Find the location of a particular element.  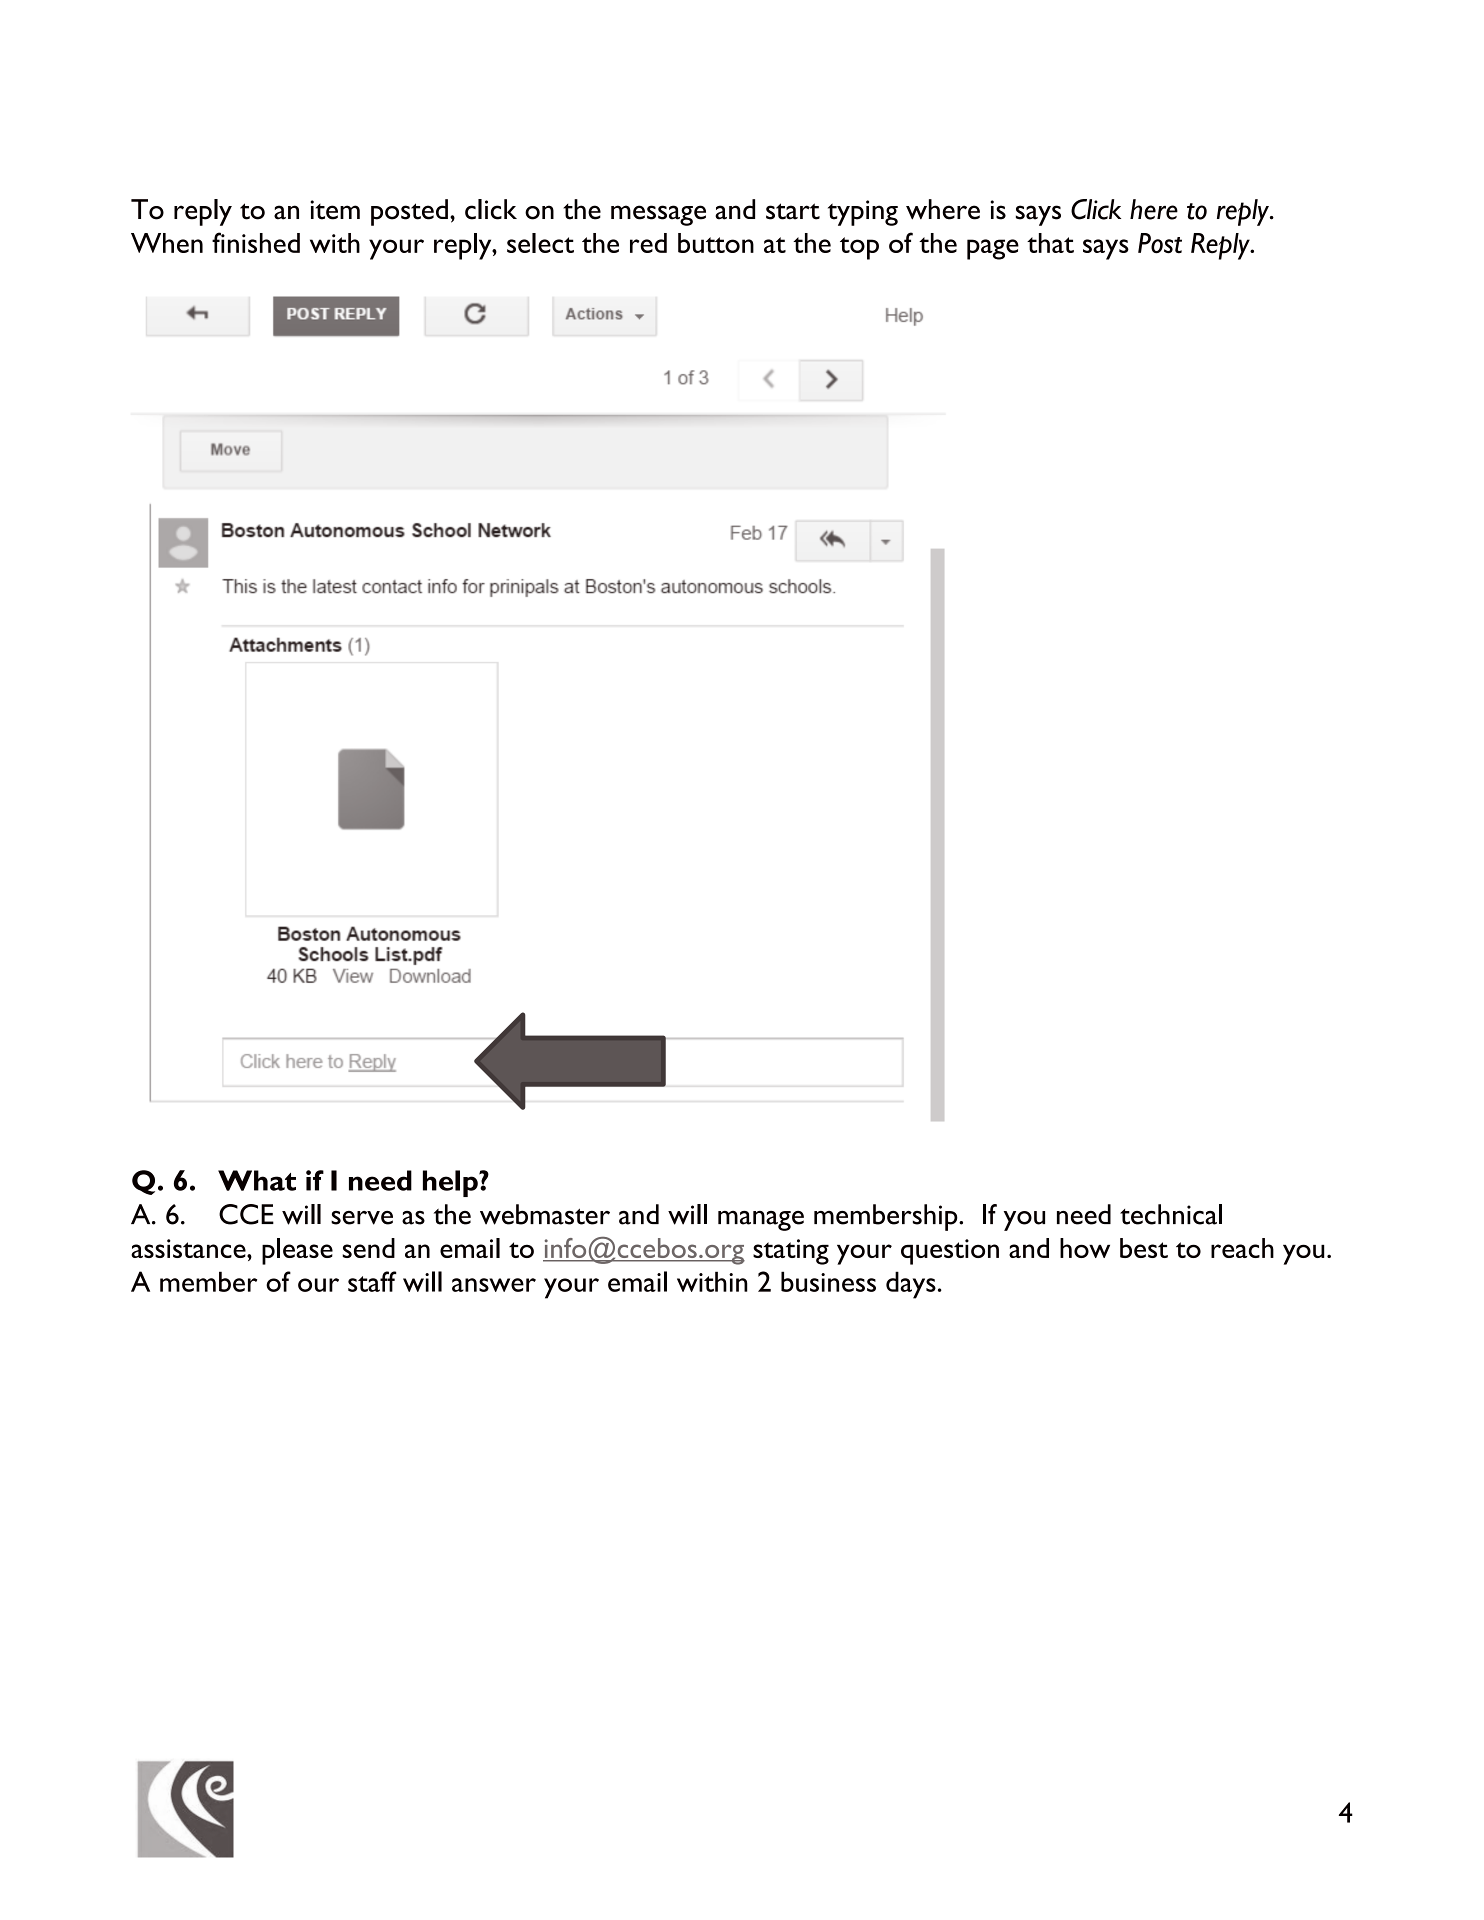

red is located at coordinates (648, 243).
